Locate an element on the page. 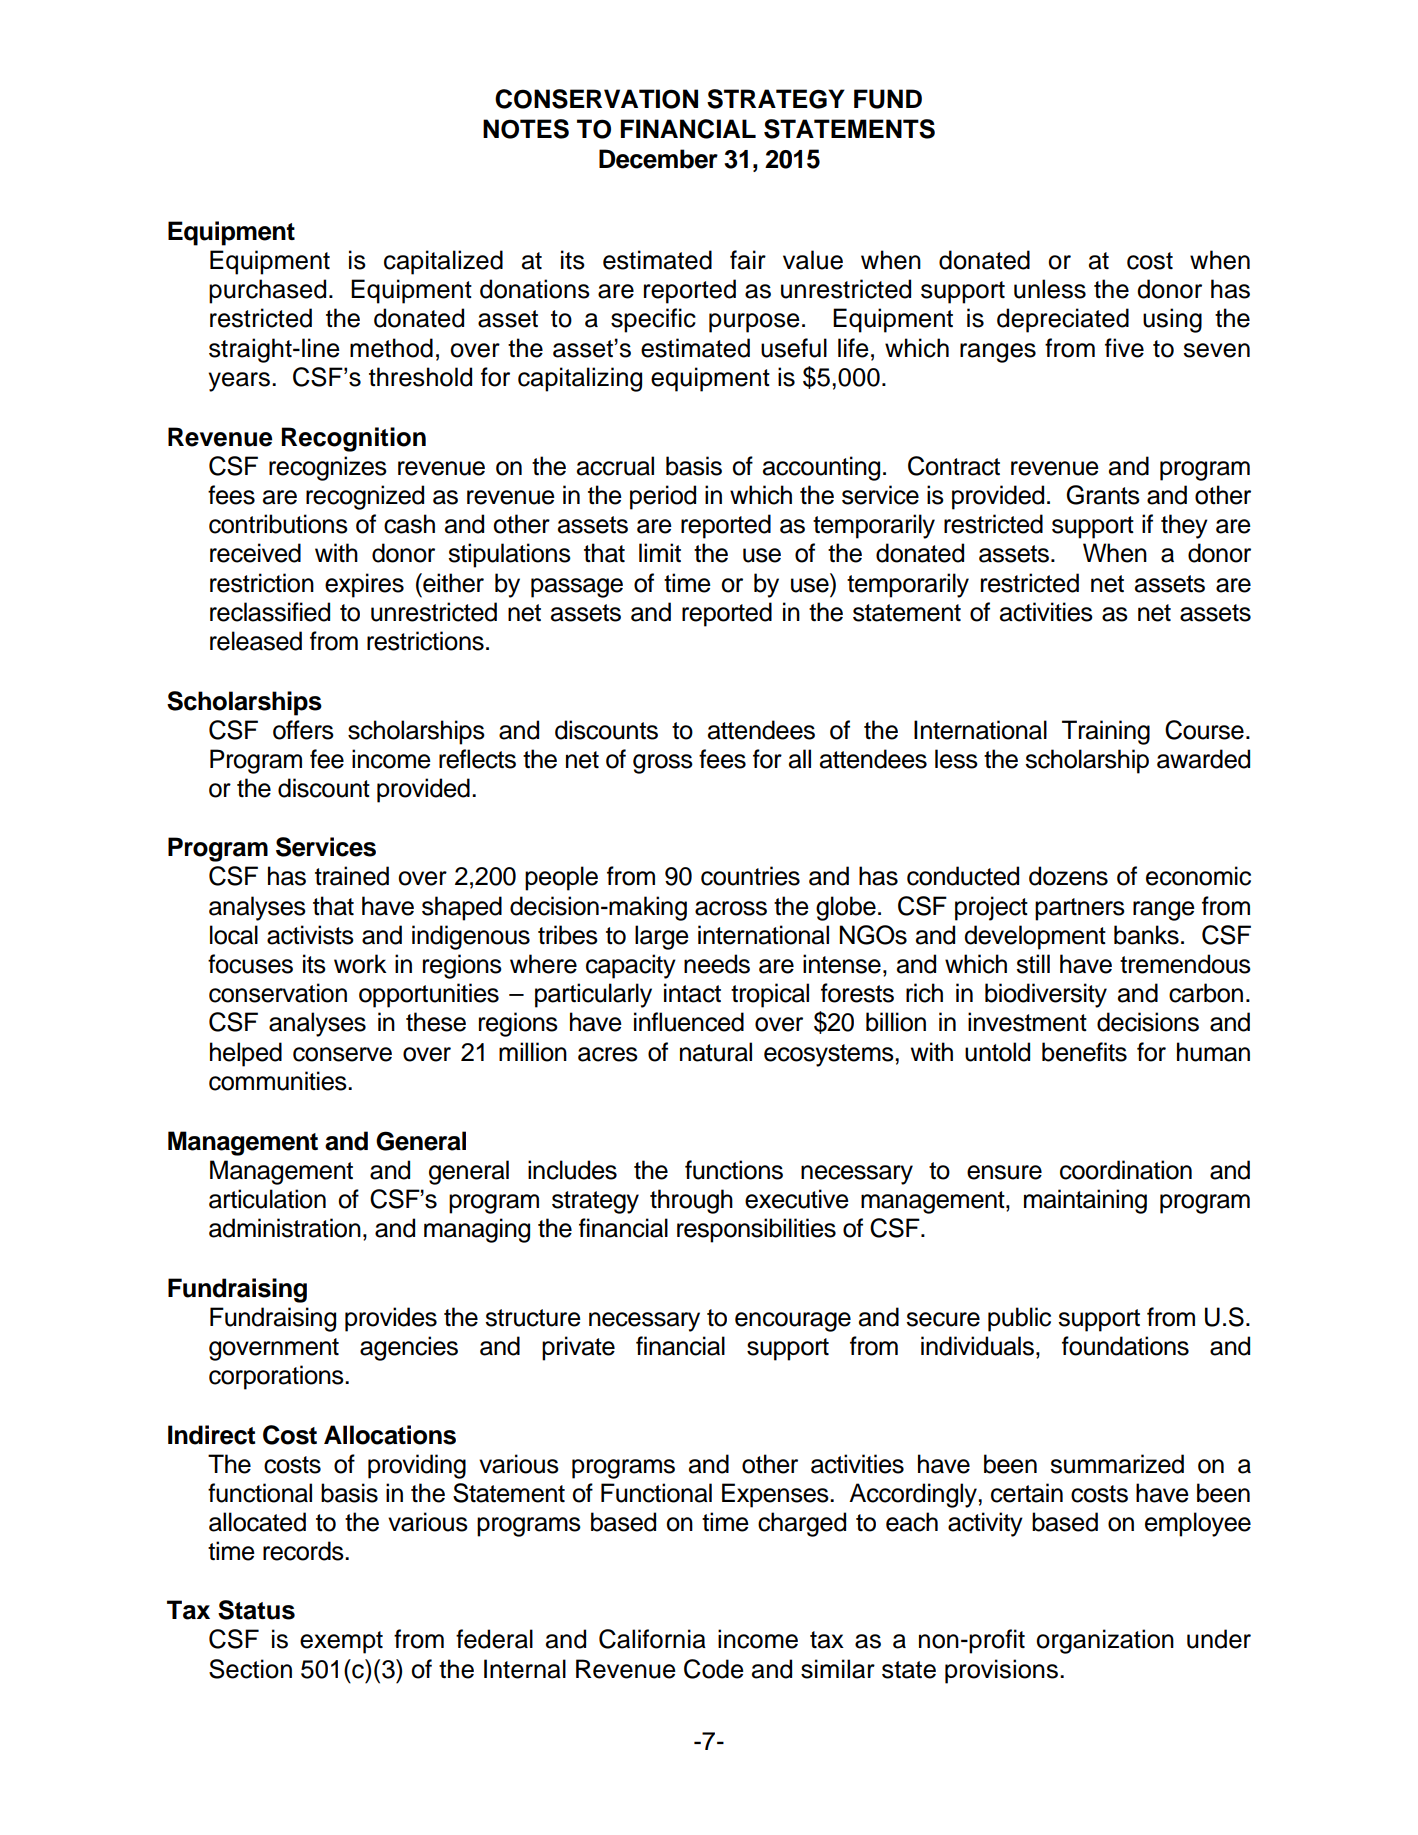 Image resolution: width=1418 pixels, height=1835 pixels. Training is located at coordinates (1106, 732).
